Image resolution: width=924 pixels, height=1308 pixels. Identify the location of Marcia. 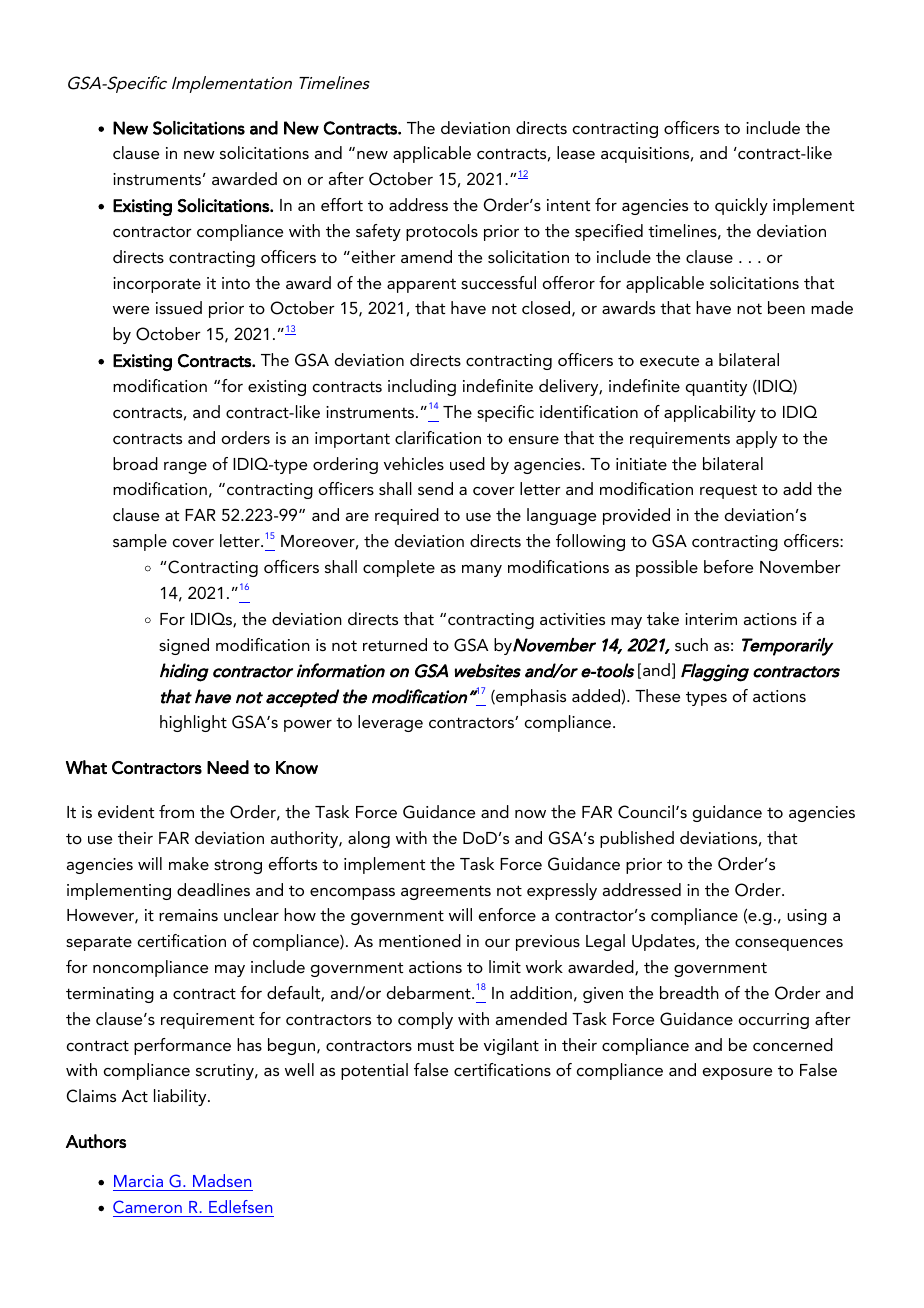
(138, 1181).
